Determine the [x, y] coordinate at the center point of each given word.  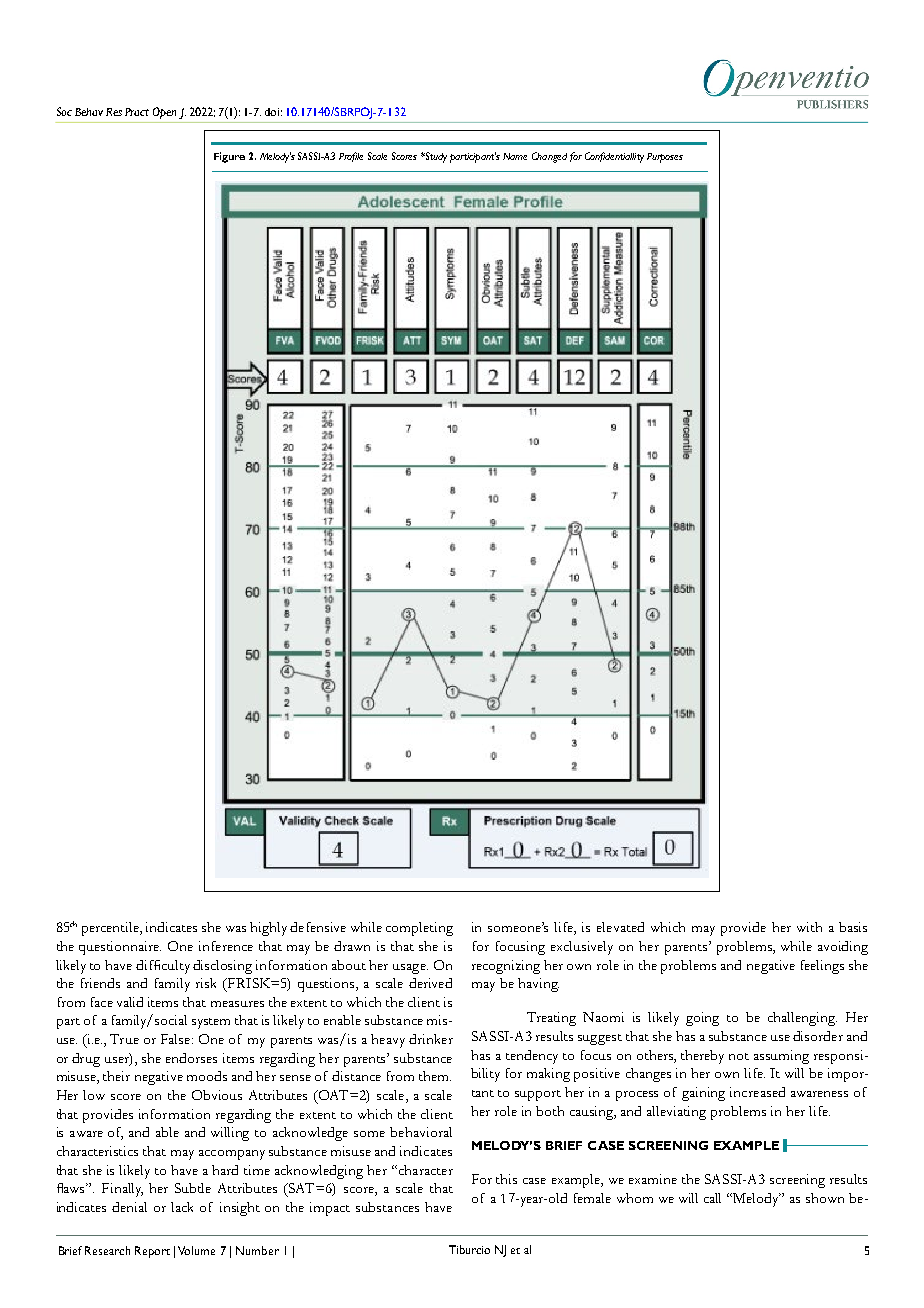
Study [435, 157]
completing [419, 929]
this [506, 1179]
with [809, 927]
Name [515, 156]
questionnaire [120, 948]
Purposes [665, 158]
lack [182, 1207]
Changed [549, 157]
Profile [351, 157]
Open [164, 113]
